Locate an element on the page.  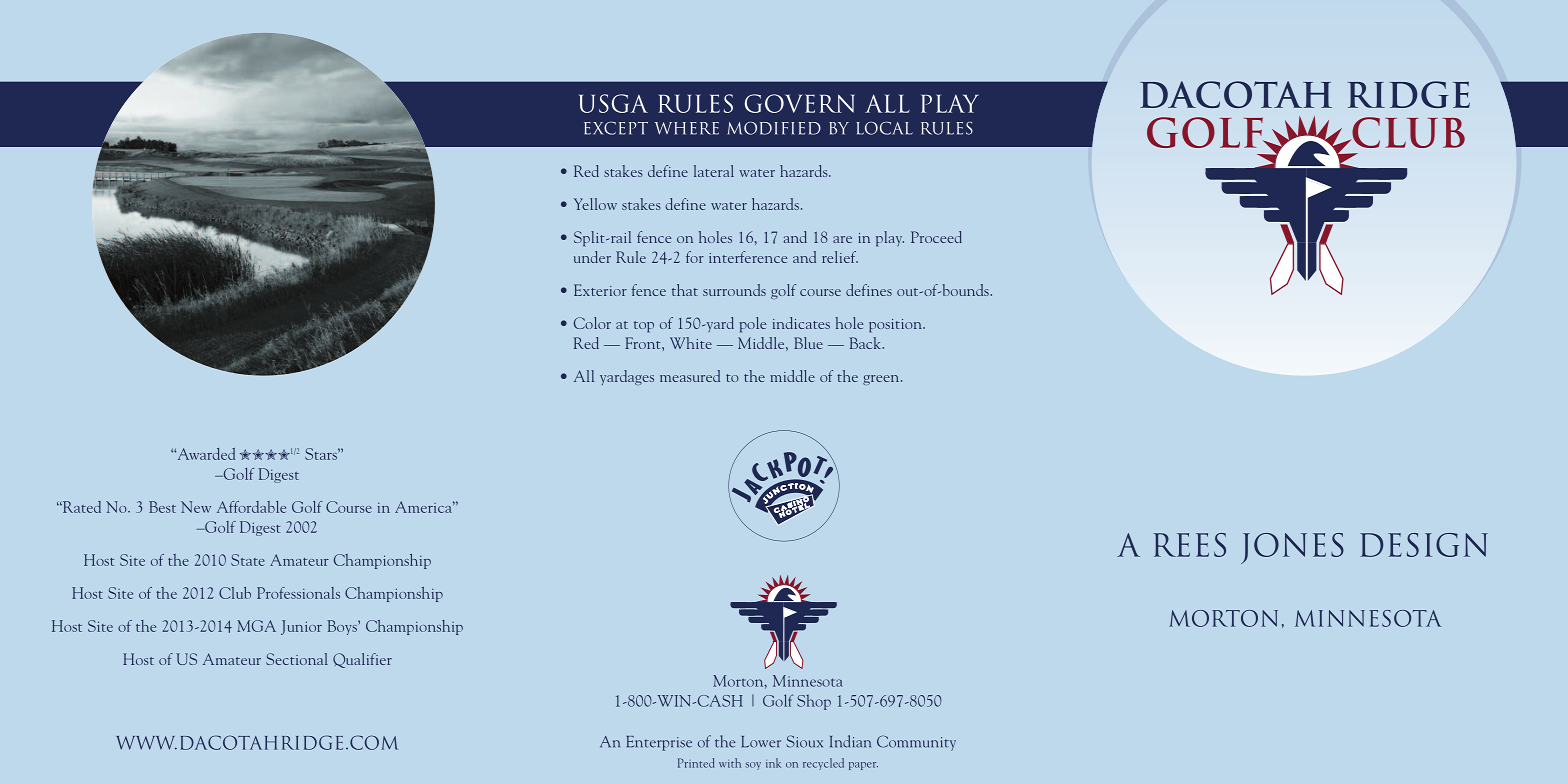
EXCEPT is located at coordinates (616, 128).
